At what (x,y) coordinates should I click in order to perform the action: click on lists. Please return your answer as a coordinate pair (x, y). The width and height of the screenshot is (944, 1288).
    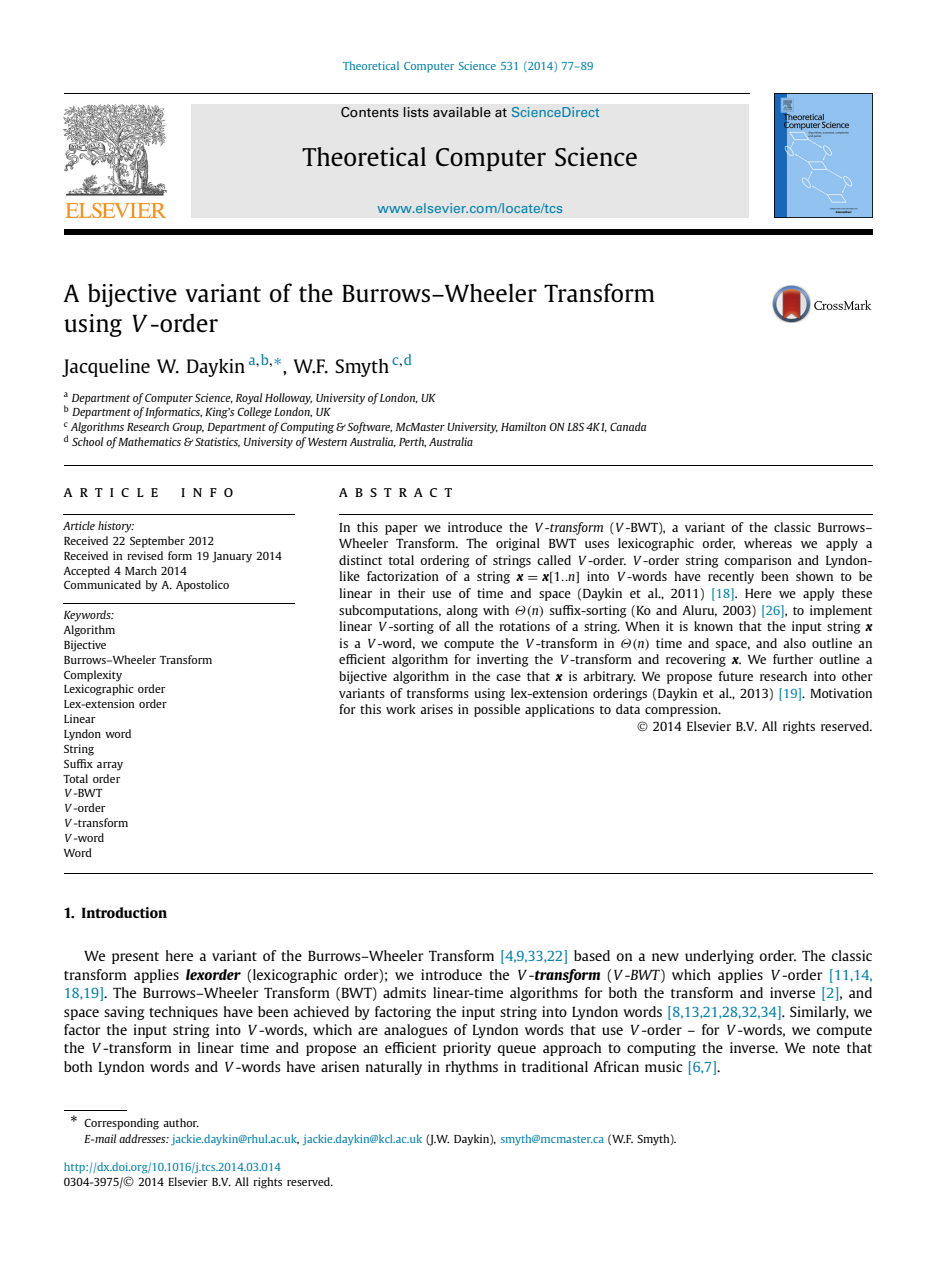
    Looking at the image, I should click on (416, 112).
